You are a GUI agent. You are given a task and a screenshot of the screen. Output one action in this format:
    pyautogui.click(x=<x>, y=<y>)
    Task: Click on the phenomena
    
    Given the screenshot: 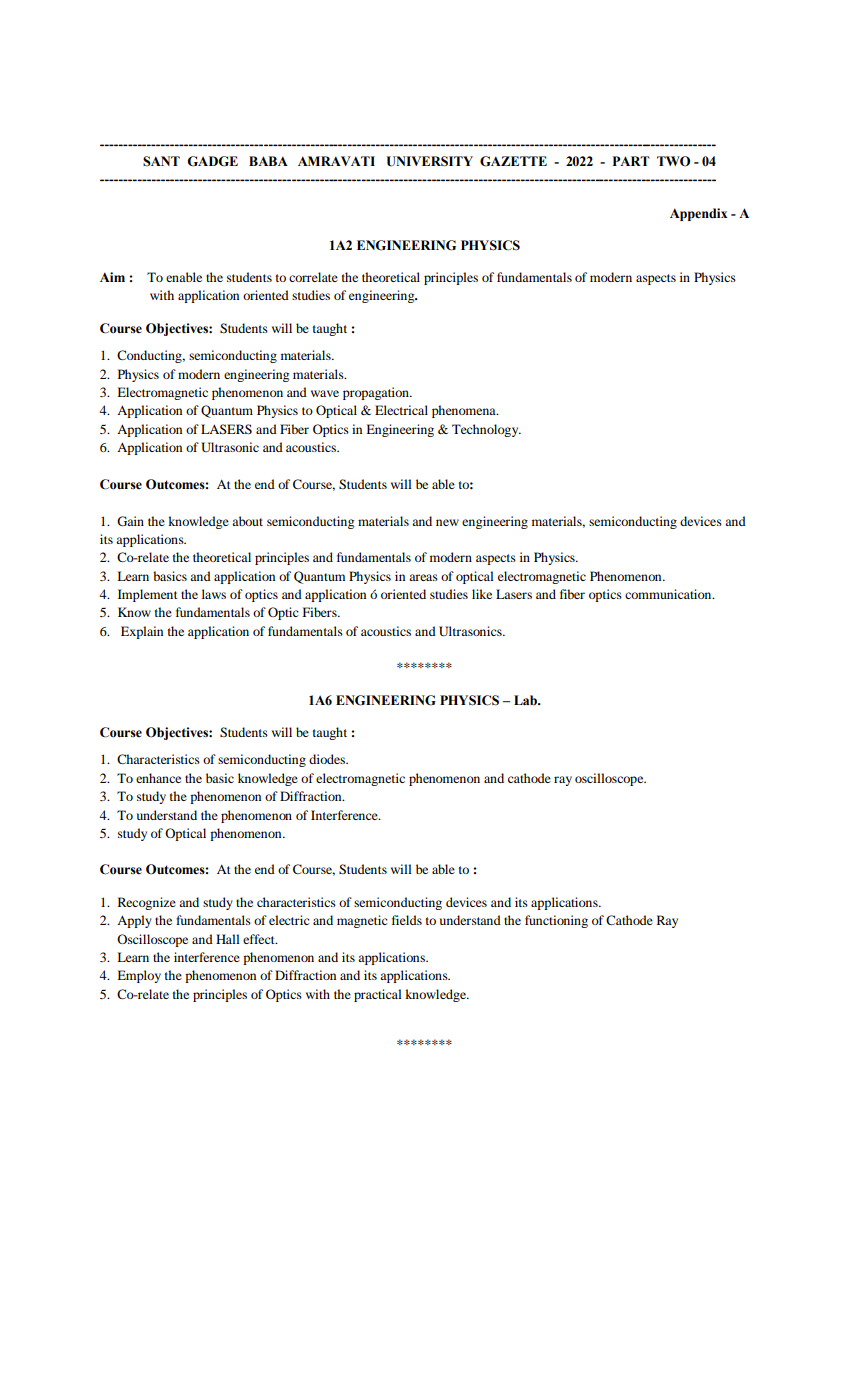 What is the action you would take?
    pyautogui.click(x=465, y=411)
